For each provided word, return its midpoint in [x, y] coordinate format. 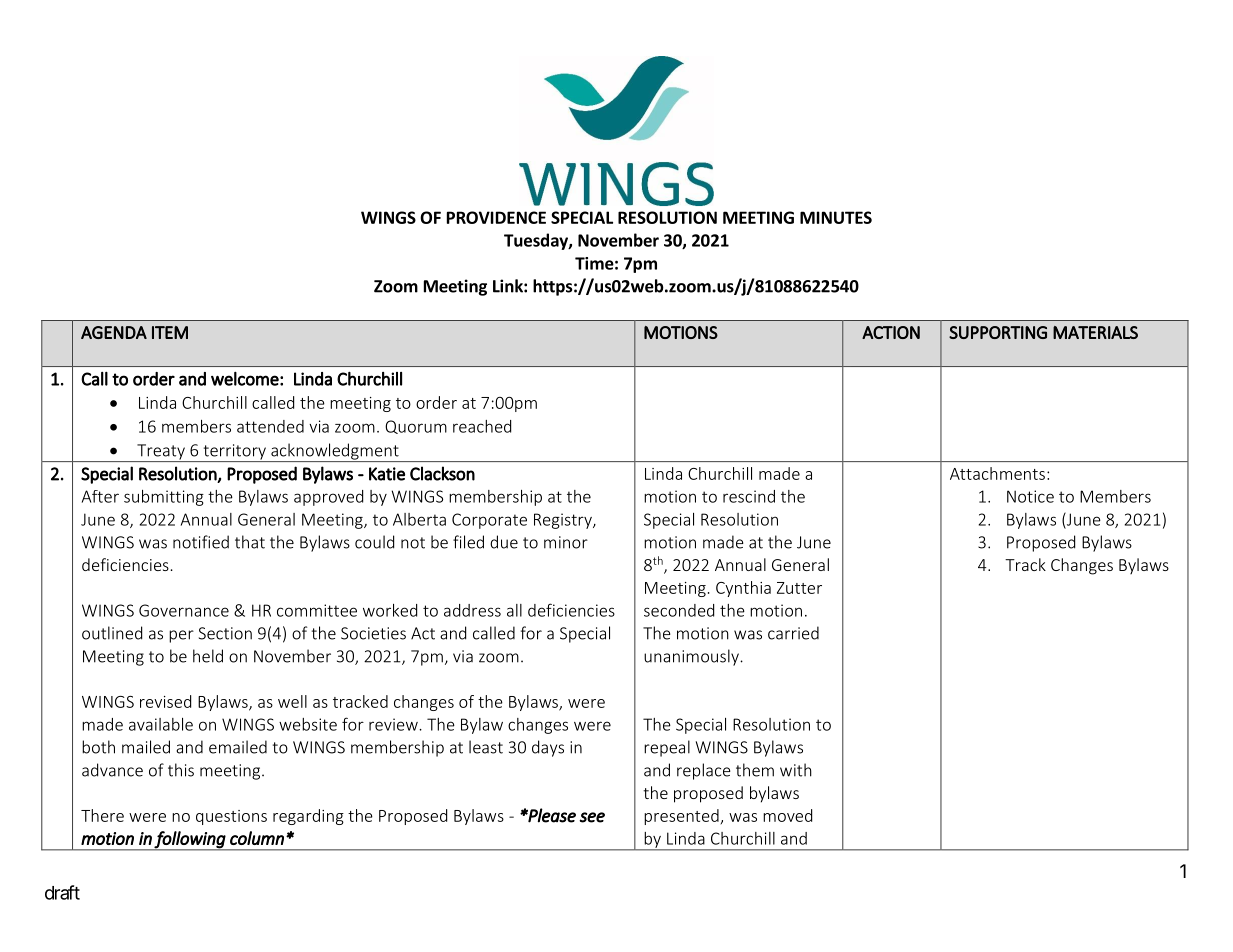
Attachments [997, 473]
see [592, 817]
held [208, 656]
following [190, 840]
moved [787, 815]
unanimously [692, 657]
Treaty [161, 453]
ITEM [170, 332]
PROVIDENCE [496, 217]
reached [482, 426]
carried [793, 633]
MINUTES [836, 217]
